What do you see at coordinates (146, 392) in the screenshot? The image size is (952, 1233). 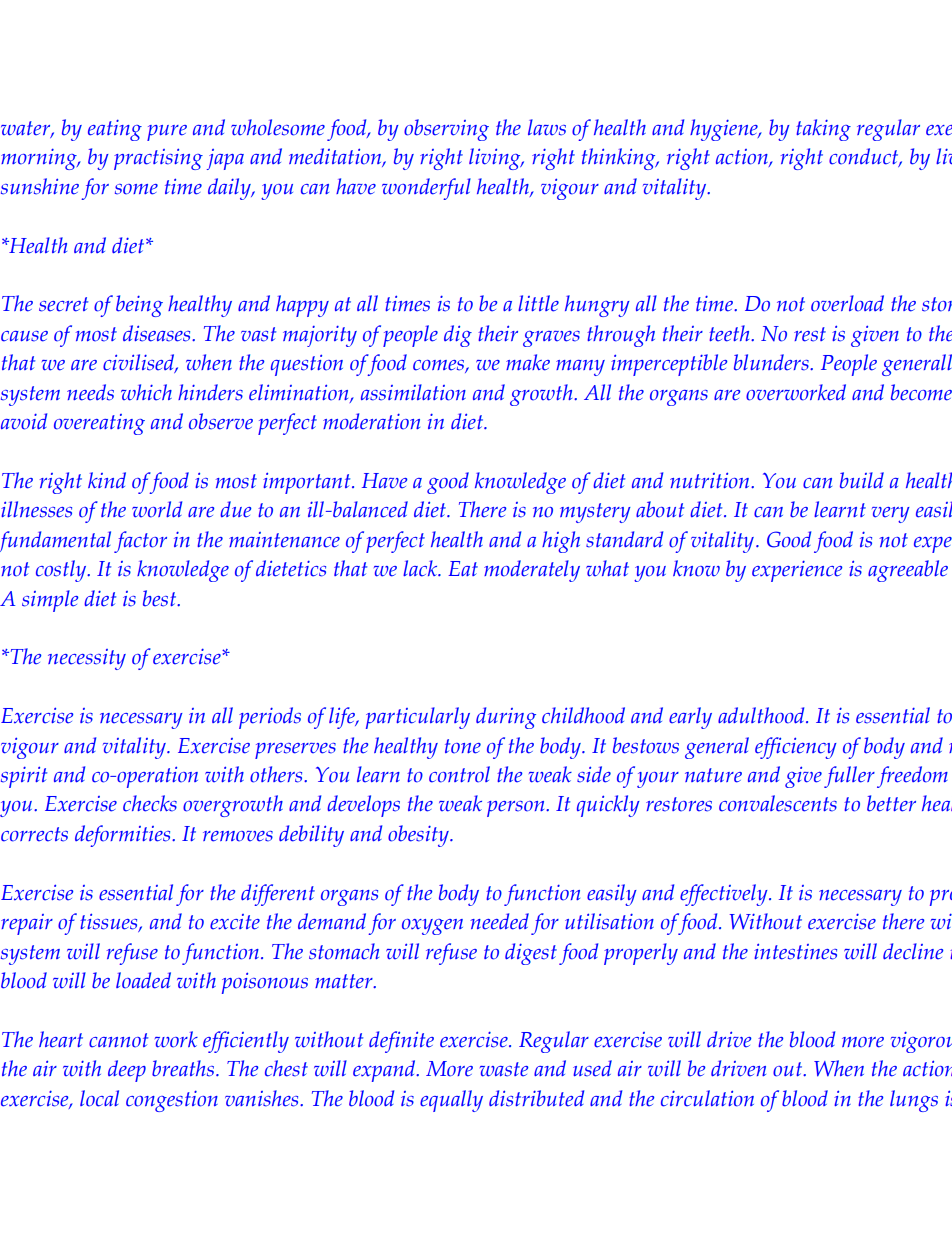 I see `which` at bounding box center [146, 392].
